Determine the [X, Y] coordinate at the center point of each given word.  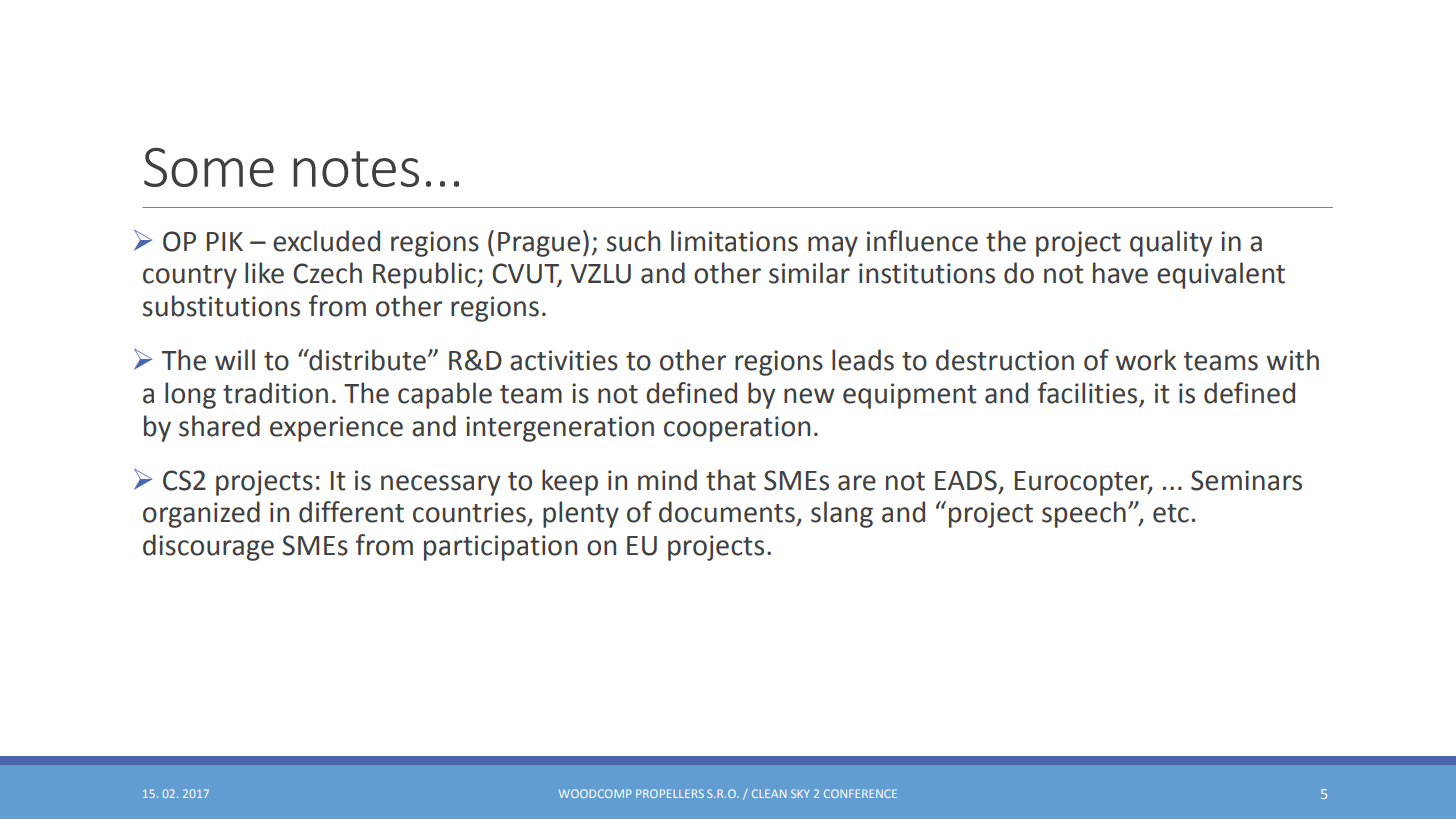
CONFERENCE [860, 793]
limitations [734, 241]
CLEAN [769, 793]
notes [356, 169]
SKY [800, 793]
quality [1171, 243]
